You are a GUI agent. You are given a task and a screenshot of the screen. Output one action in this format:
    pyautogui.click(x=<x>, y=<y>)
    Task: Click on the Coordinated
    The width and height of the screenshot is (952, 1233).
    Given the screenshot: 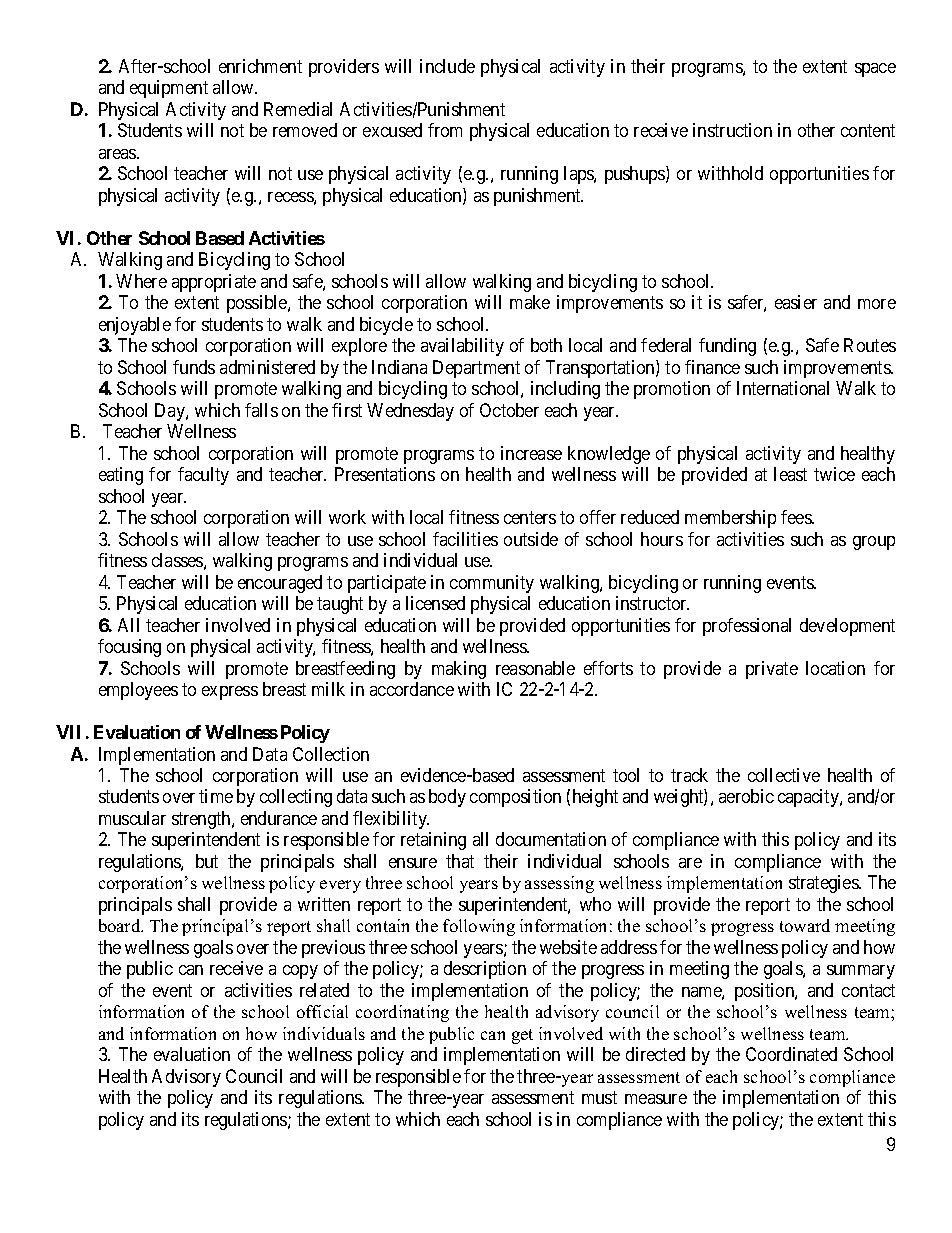 What is the action you would take?
    pyautogui.click(x=791, y=1054)
